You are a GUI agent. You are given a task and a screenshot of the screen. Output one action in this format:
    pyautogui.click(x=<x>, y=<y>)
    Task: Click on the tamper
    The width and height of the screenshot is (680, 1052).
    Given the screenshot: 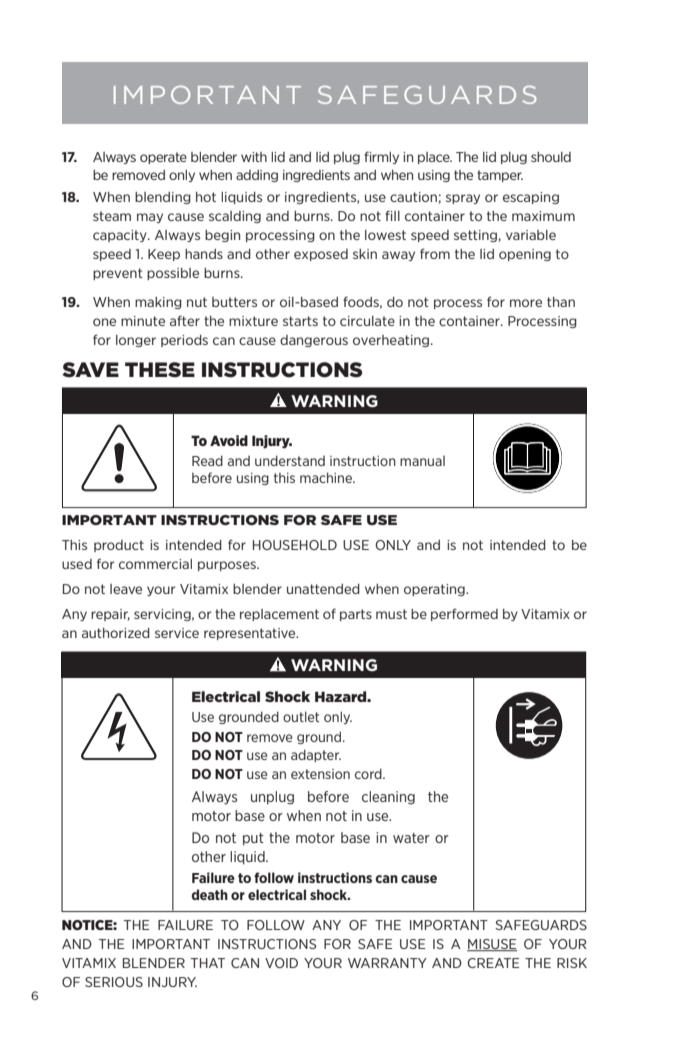 What is the action you would take?
    pyautogui.click(x=500, y=176)
